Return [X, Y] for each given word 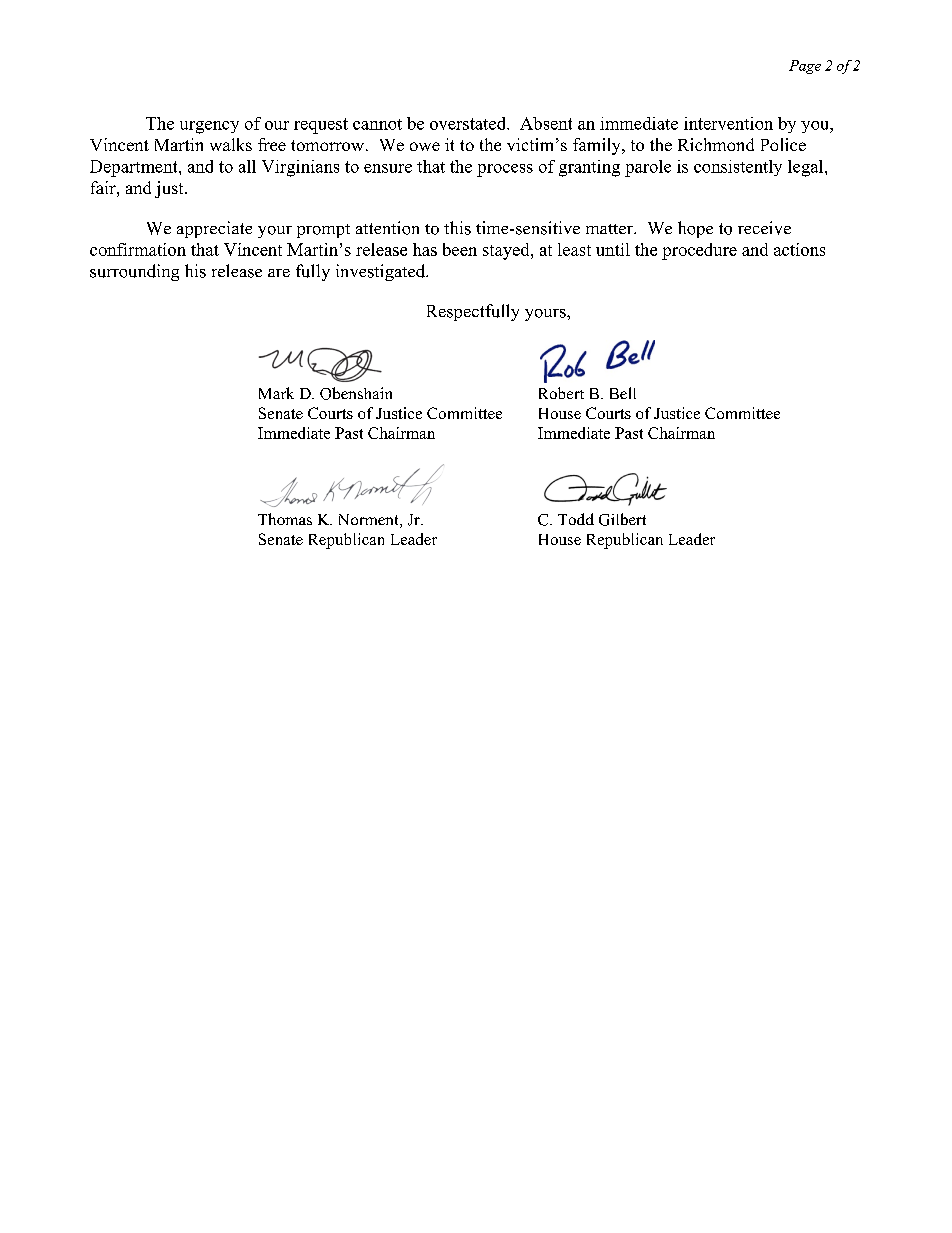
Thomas [285, 519]
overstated [469, 123]
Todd [576, 519]
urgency [209, 127]
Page [805, 67]
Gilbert [622, 519]
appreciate [214, 229]
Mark [276, 393]
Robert [561, 393]
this [457, 228]
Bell [623, 393]
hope [695, 229]
